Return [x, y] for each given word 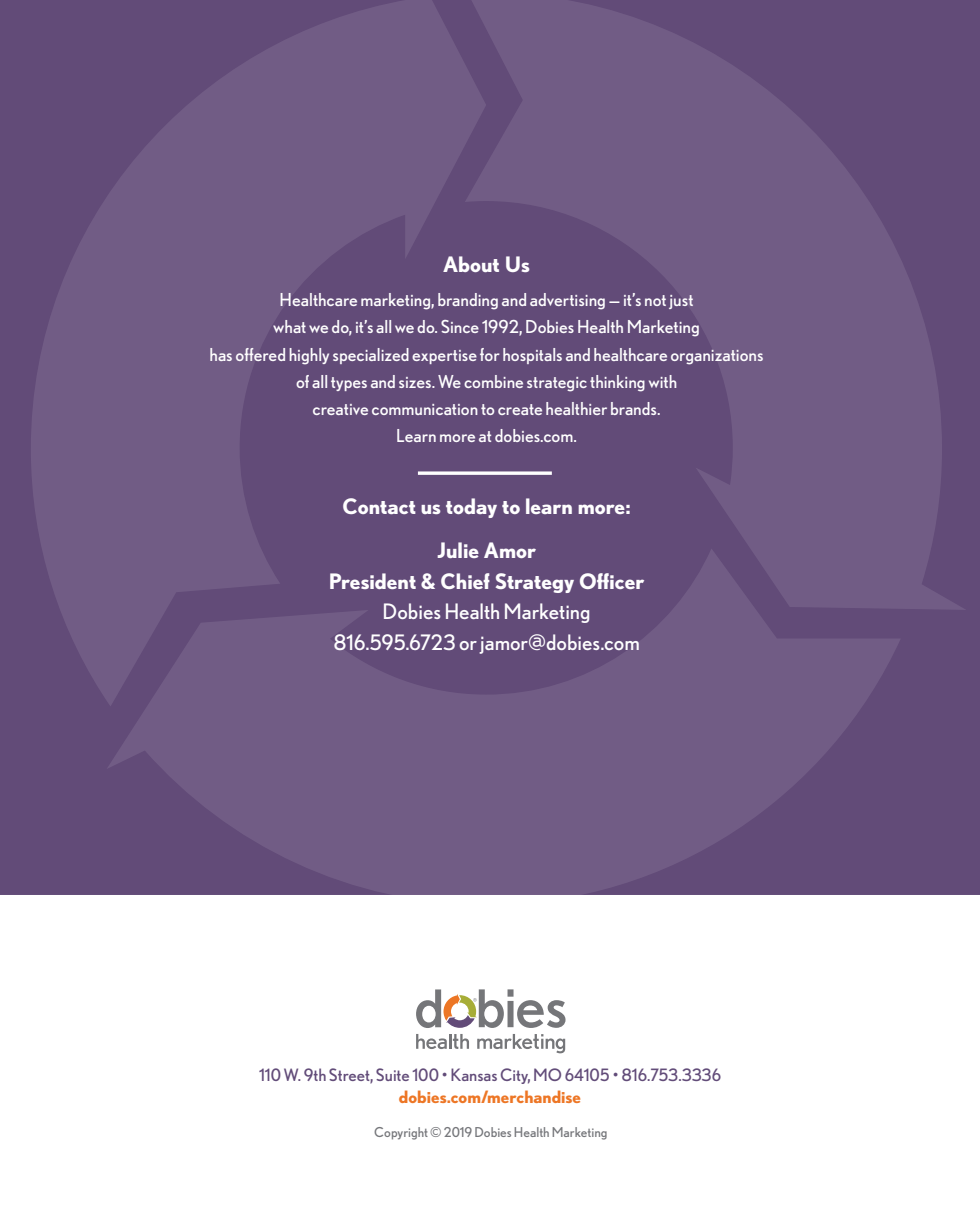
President [373, 581]
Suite [392, 1074]
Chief [465, 581]
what [289, 326]
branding [468, 301]
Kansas [474, 1074]
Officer [612, 581]
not [655, 300]
